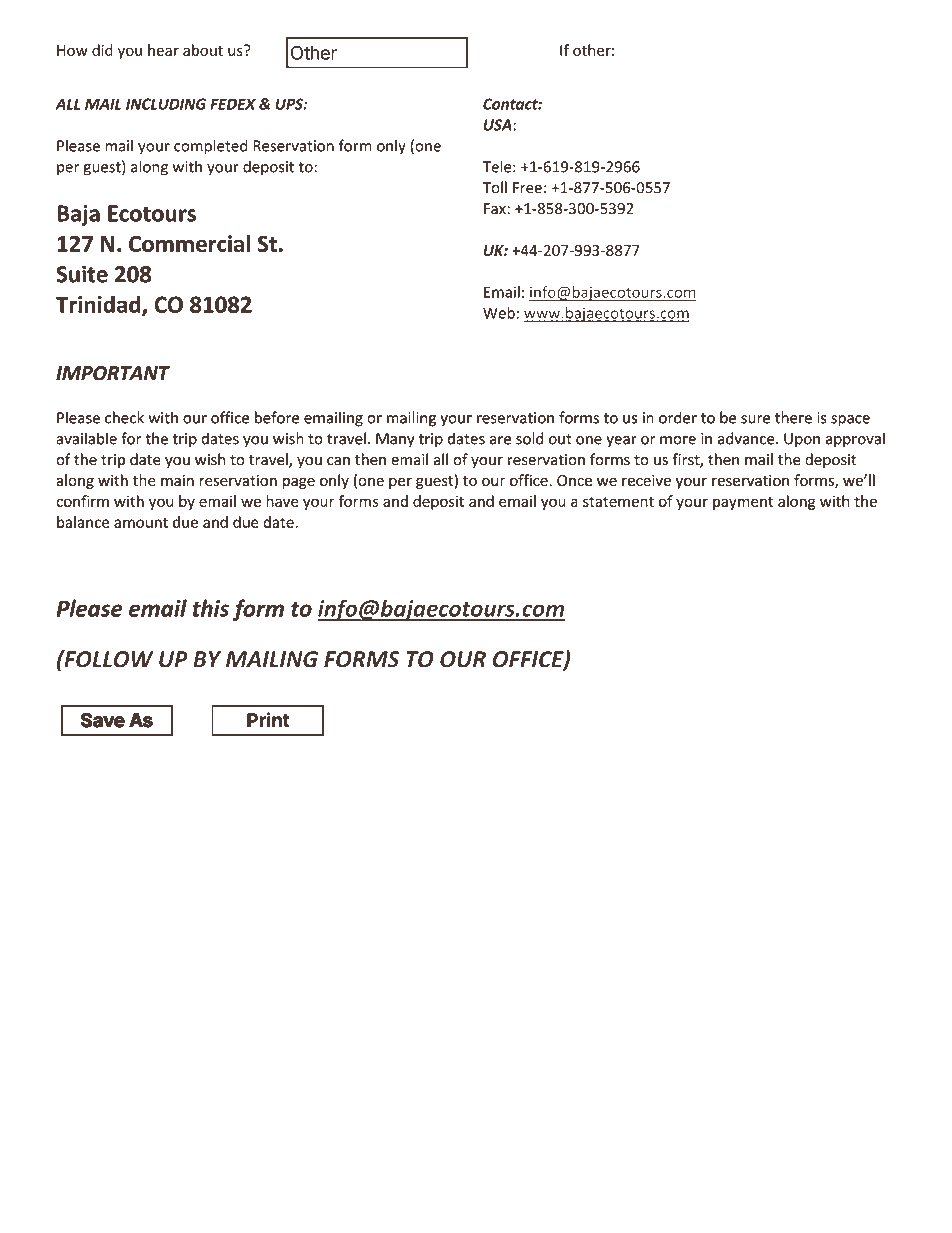 Image resolution: width=952 pixels, height=1233 pixels. I want to click on Free, so click(527, 188).
